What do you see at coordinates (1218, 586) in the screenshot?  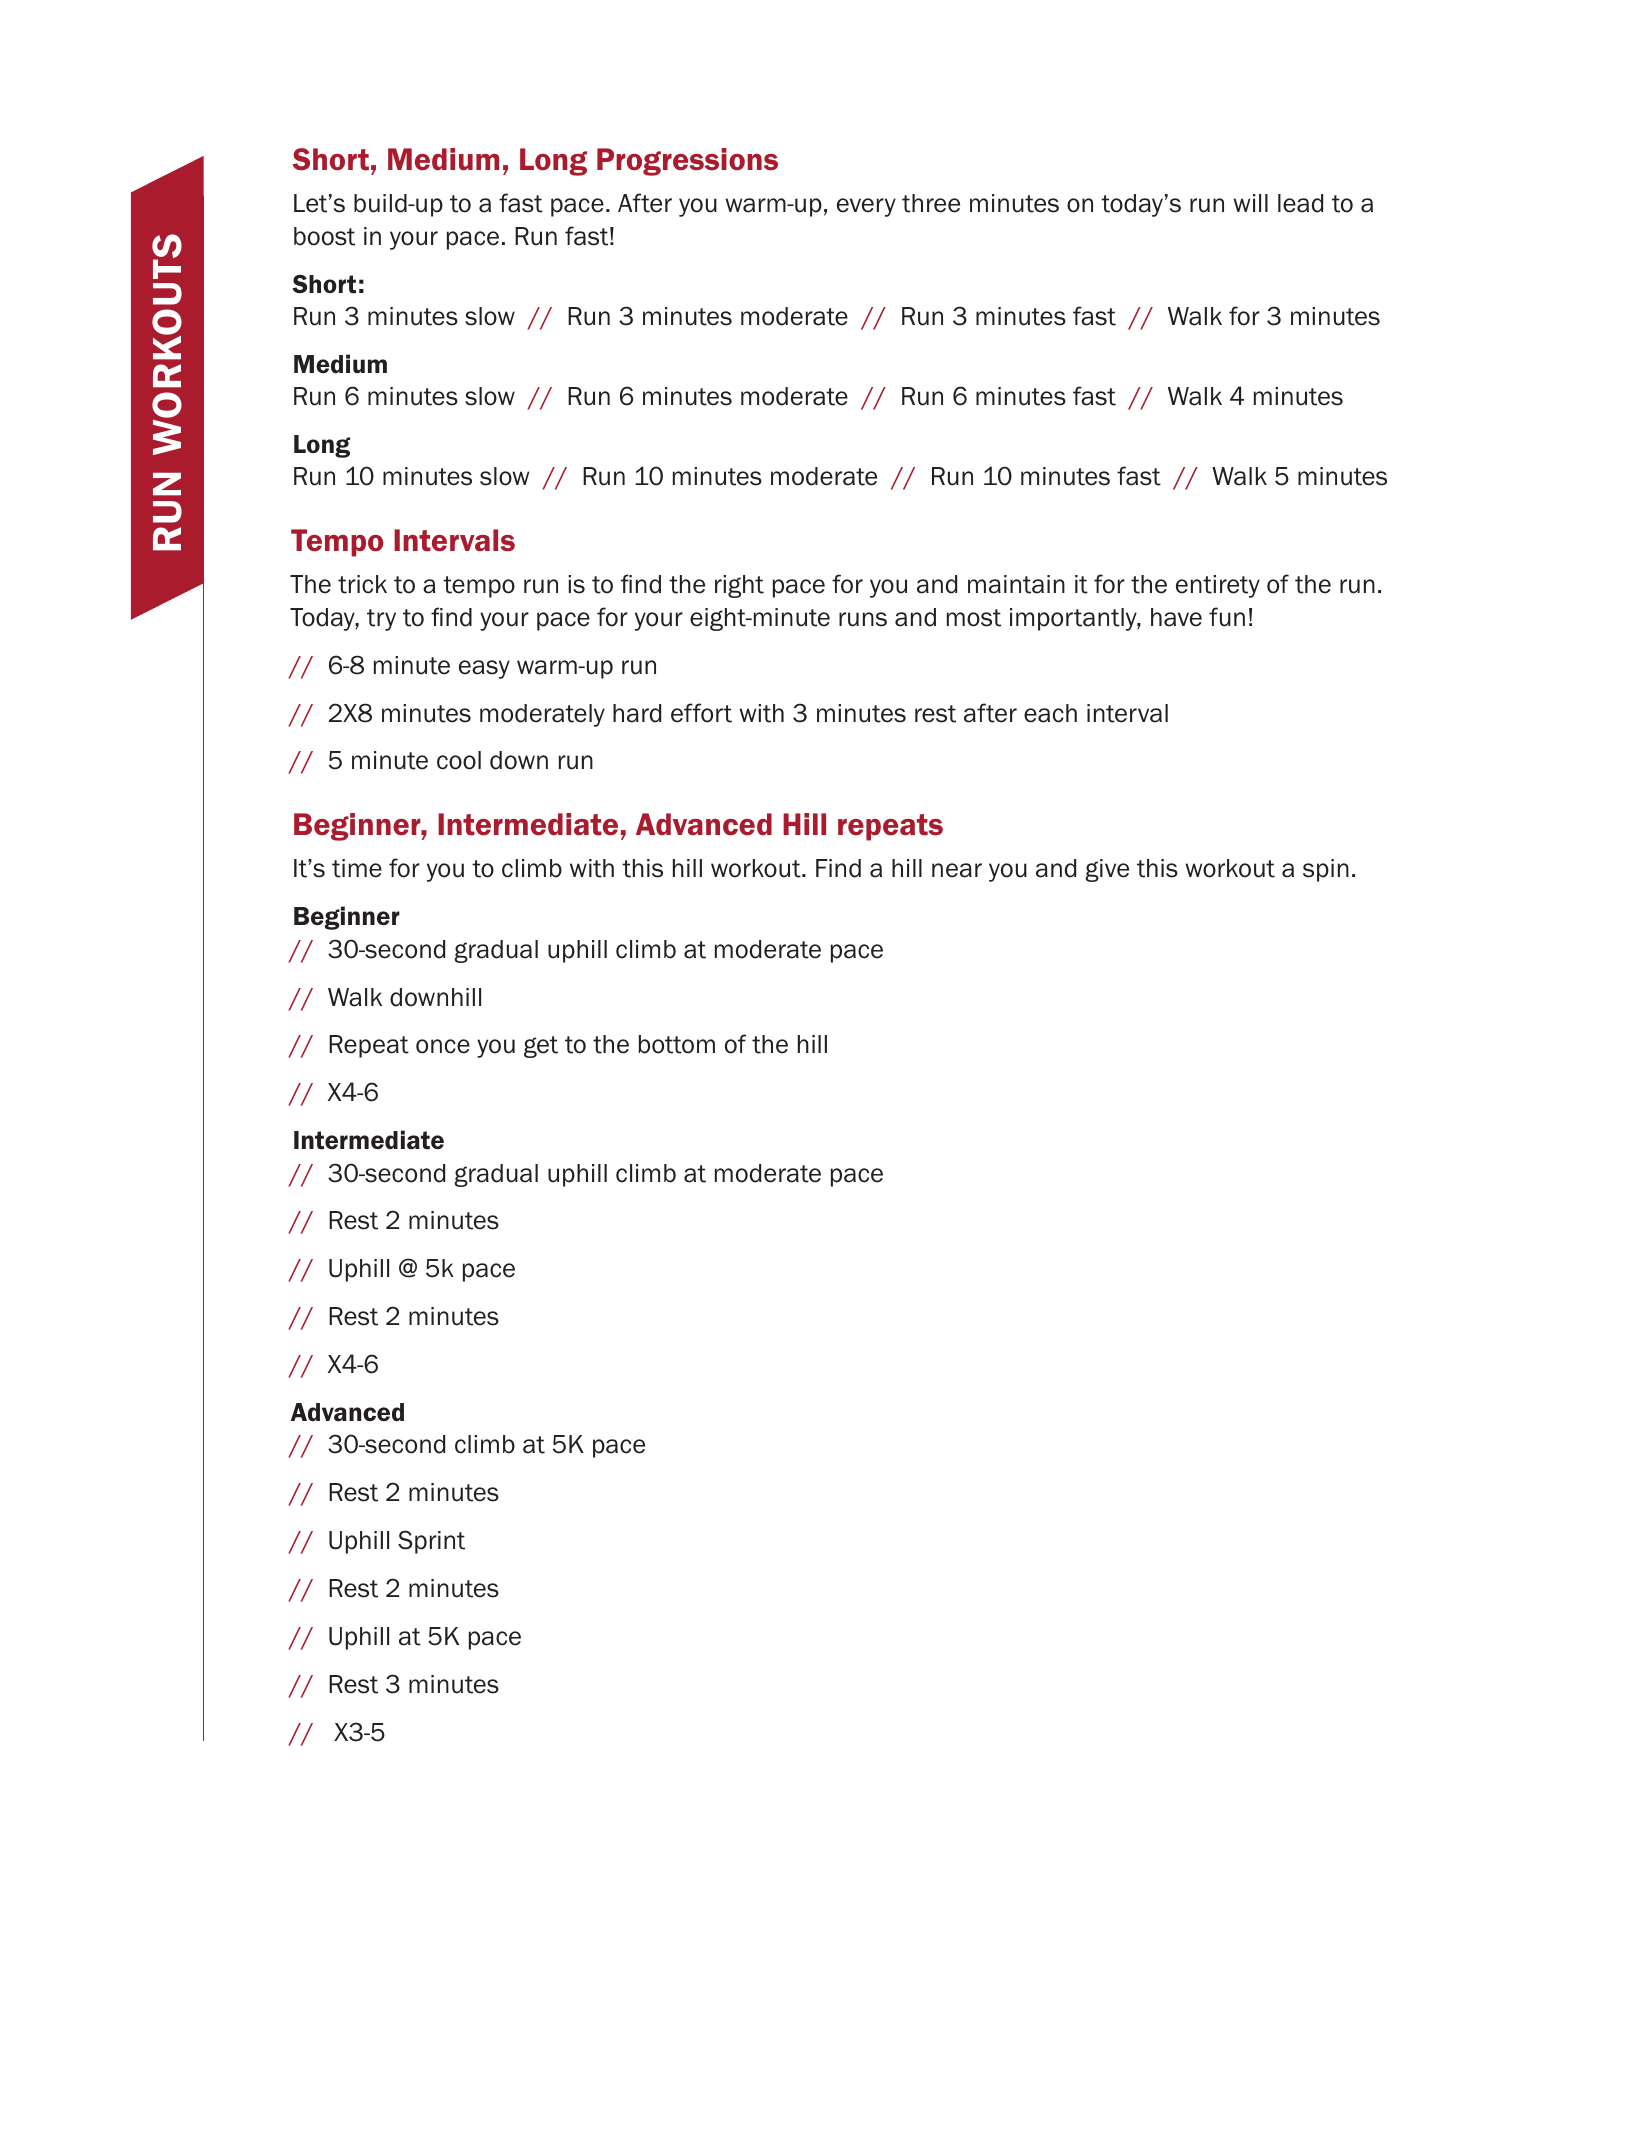 I see `entirety` at bounding box center [1218, 586].
